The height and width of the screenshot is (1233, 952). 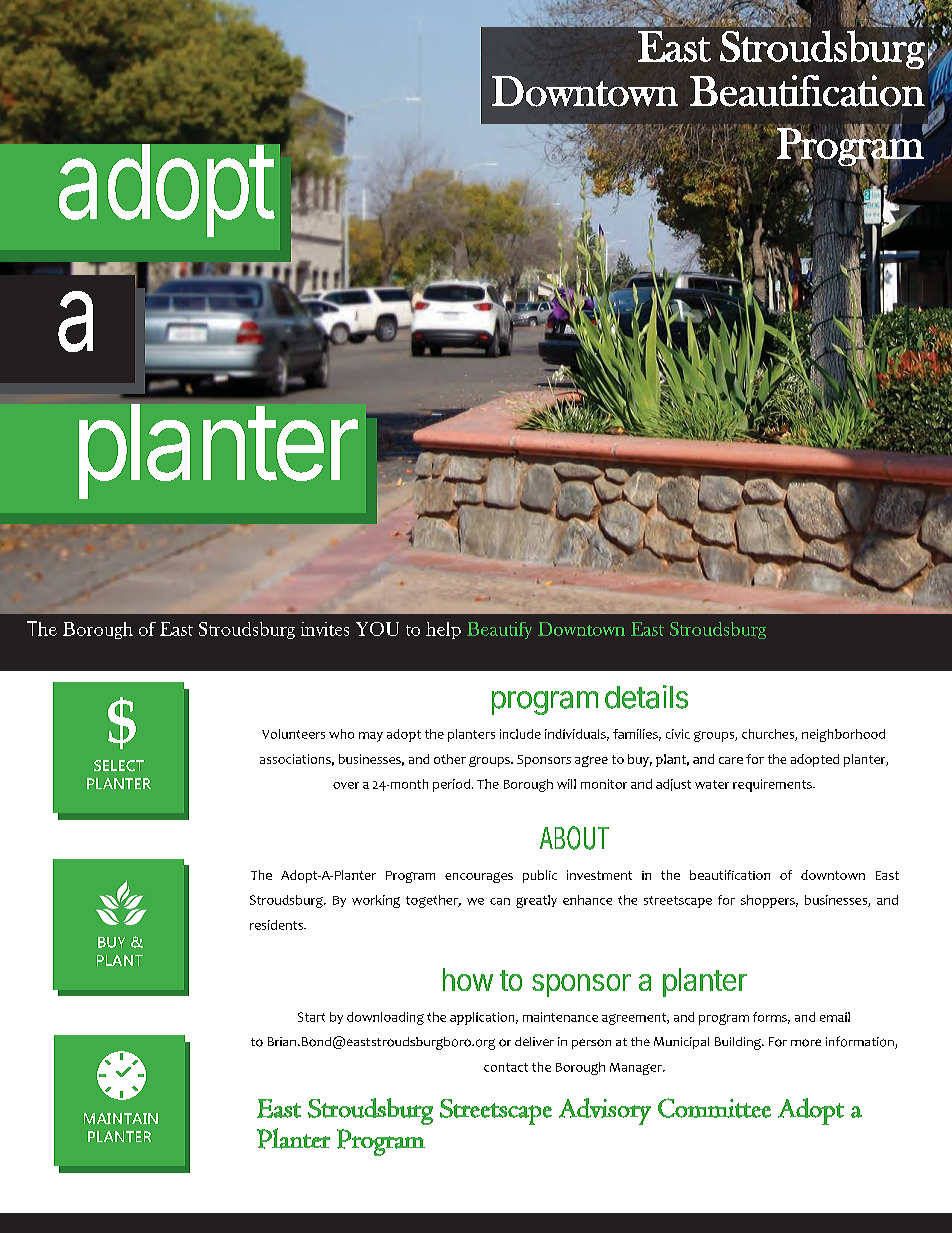 What do you see at coordinates (121, 1118) in the screenshot?
I see `MAINTAIN` at bounding box center [121, 1118].
